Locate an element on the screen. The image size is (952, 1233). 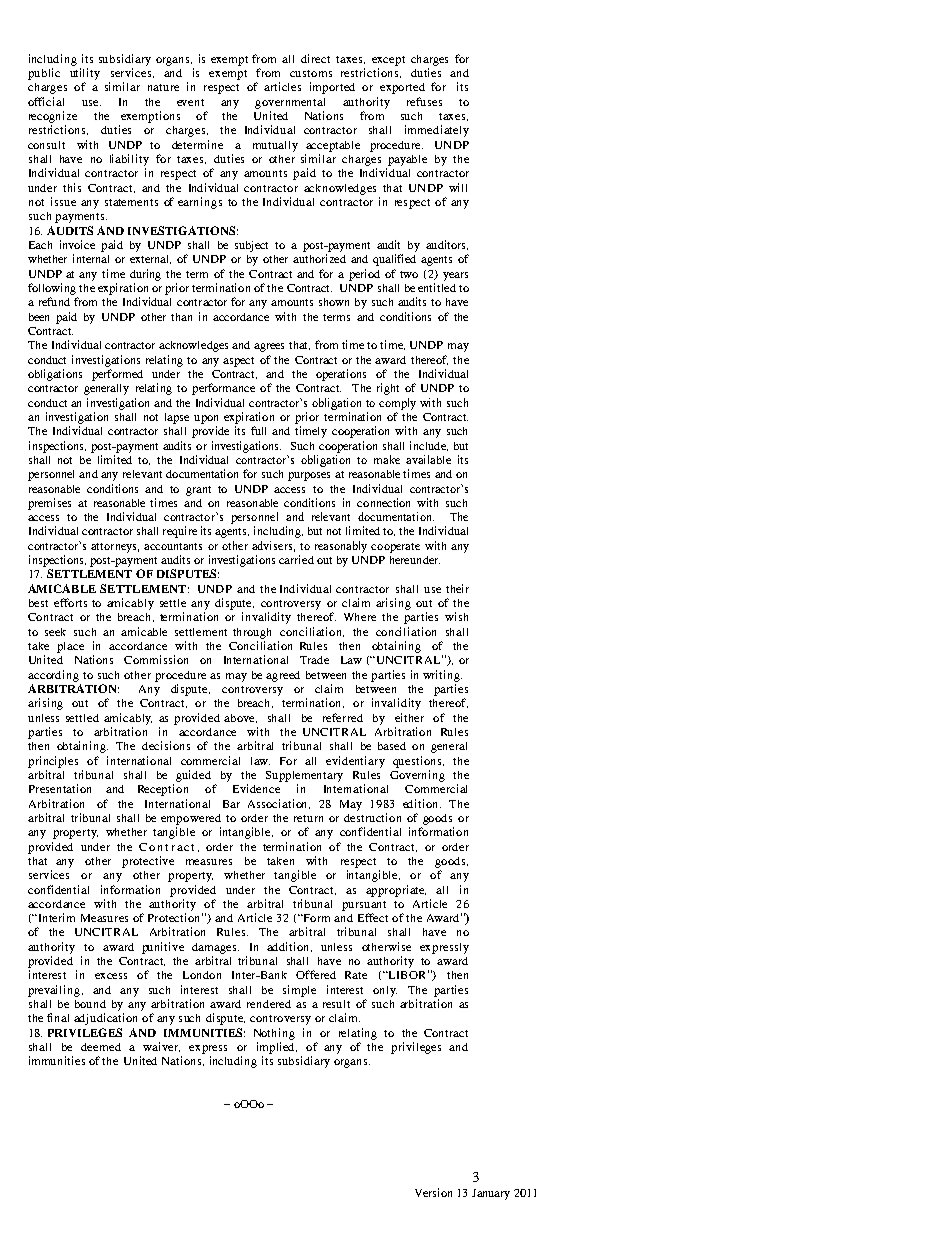
governmental is located at coordinates (290, 103).
